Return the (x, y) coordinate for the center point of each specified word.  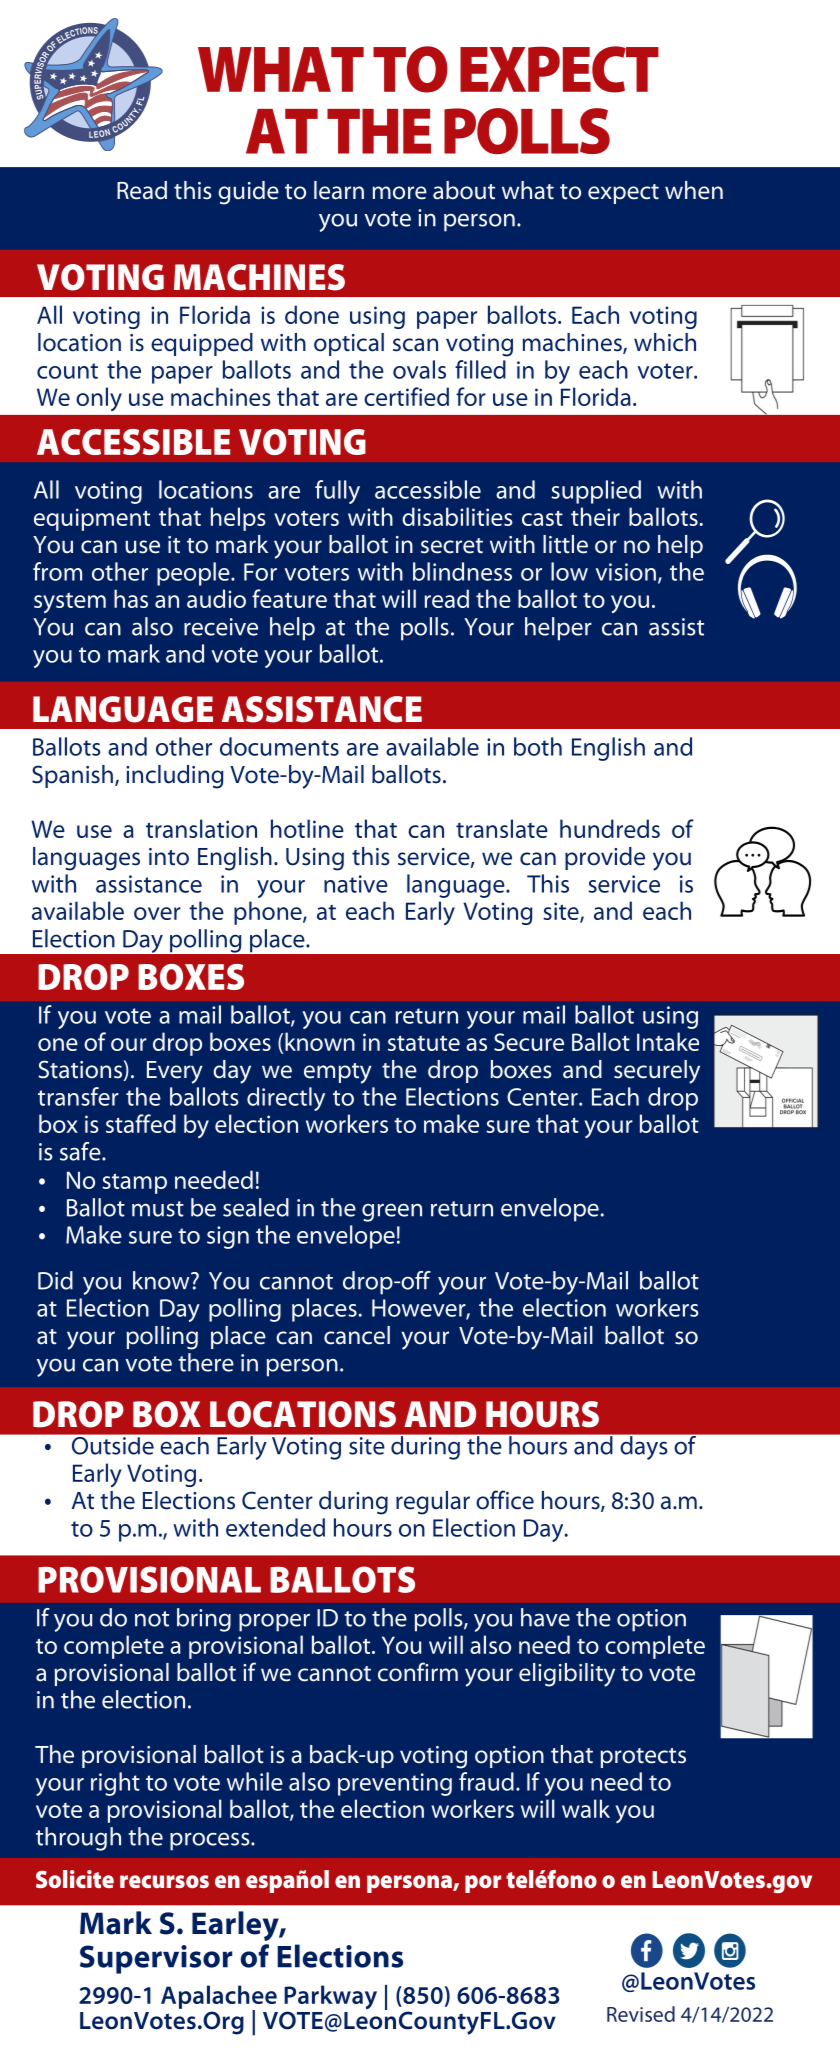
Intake (668, 1041)
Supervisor (156, 1959)
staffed (141, 1123)
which (665, 342)
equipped (202, 344)
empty (338, 1073)
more (400, 193)
